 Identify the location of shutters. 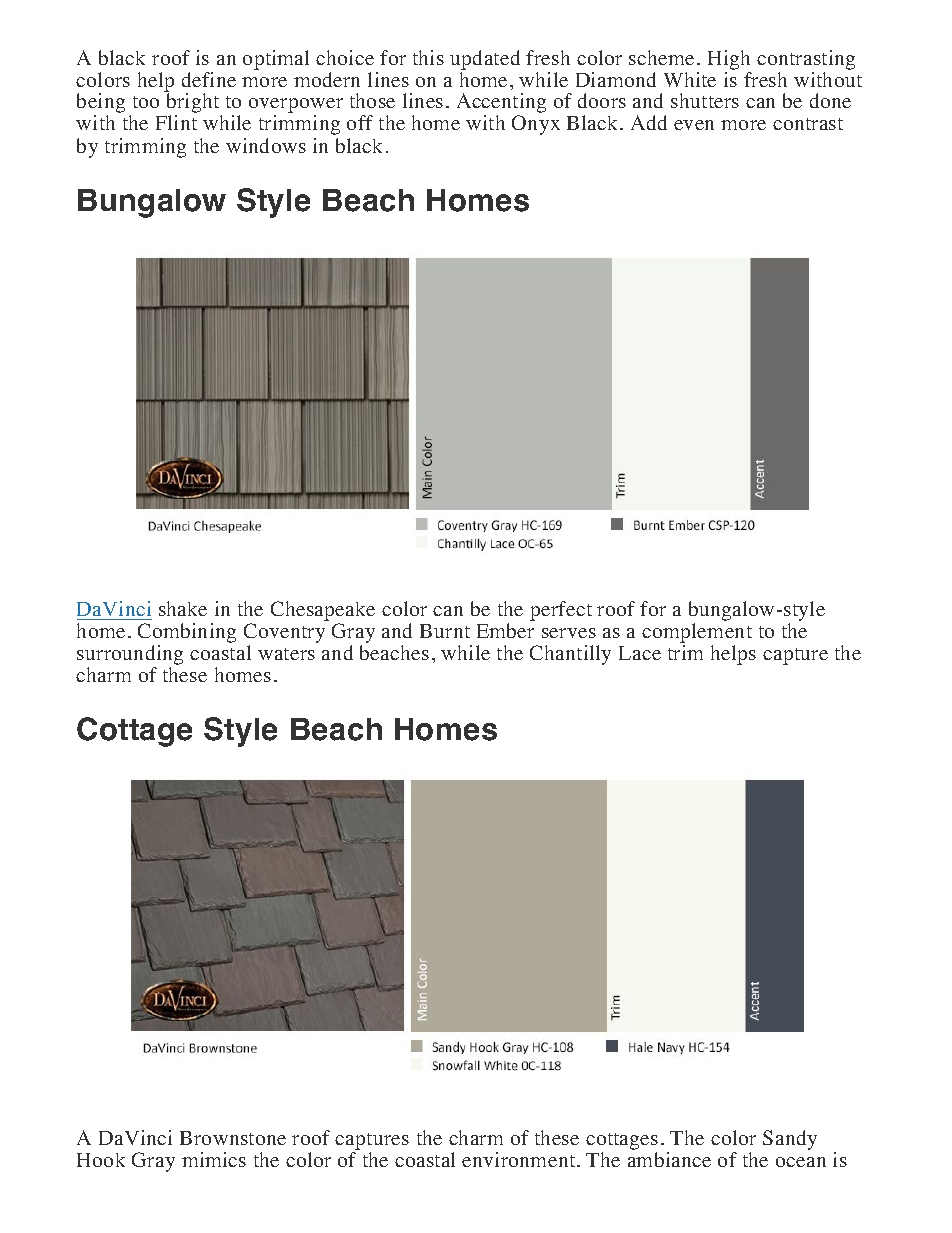
(705, 100).
